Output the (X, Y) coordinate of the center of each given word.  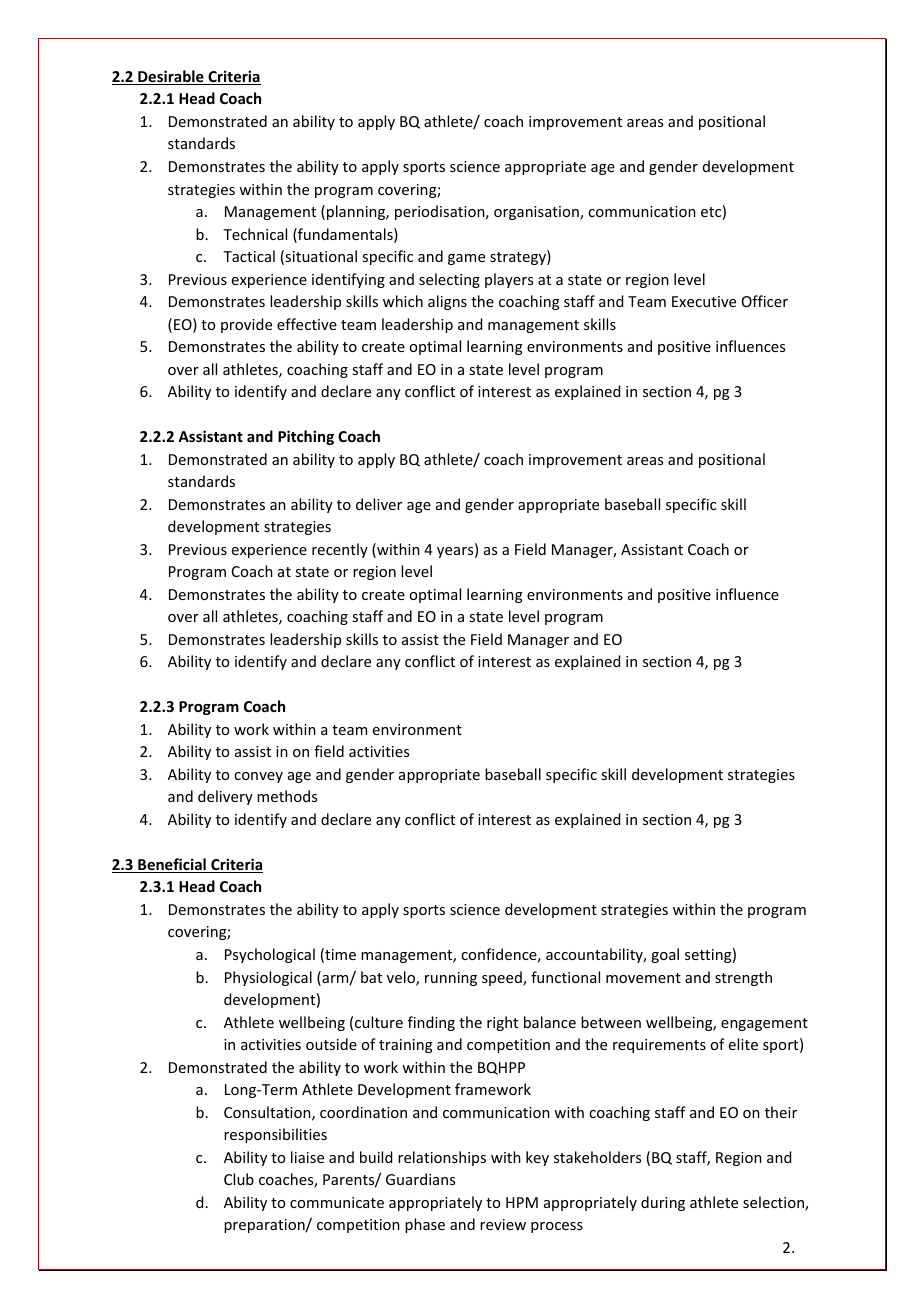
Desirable (171, 77)
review (503, 1224)
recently (340, 550)
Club (239, 1179)
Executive (704, 301)
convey (258, 777)
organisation (537, 213)
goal (665, 955)
